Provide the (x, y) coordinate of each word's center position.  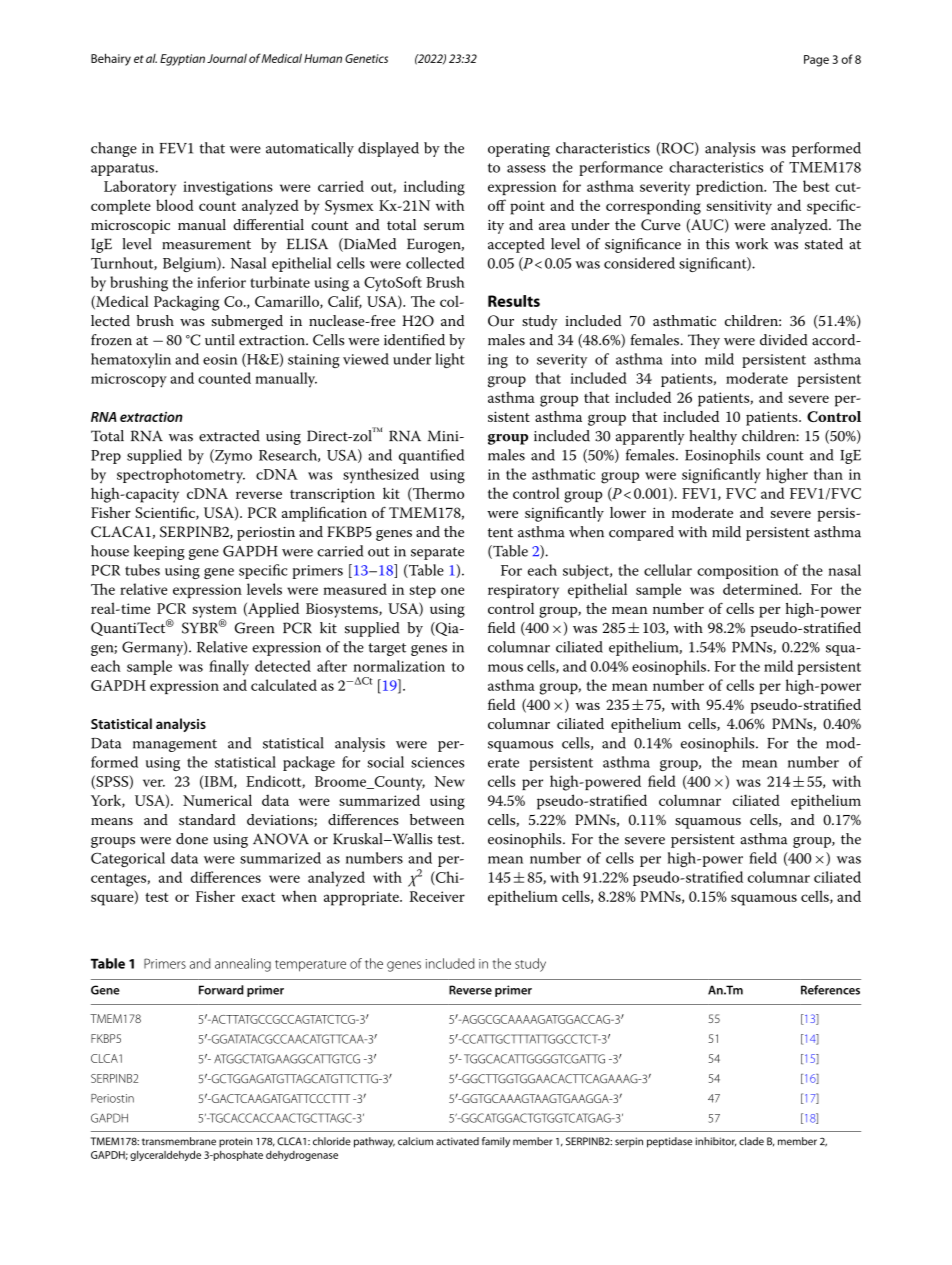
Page (816, 61)
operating (519, 150)
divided (783, 340)
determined (762, 589)
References (830, 990)
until (220, 340)
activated (457, 1141)
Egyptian (182, 60)
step (422, 591)
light (450, 360)
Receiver (437, 896)
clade (751, 1141)
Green (255, 628)
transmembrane (179, 1141)
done (192, 839)
